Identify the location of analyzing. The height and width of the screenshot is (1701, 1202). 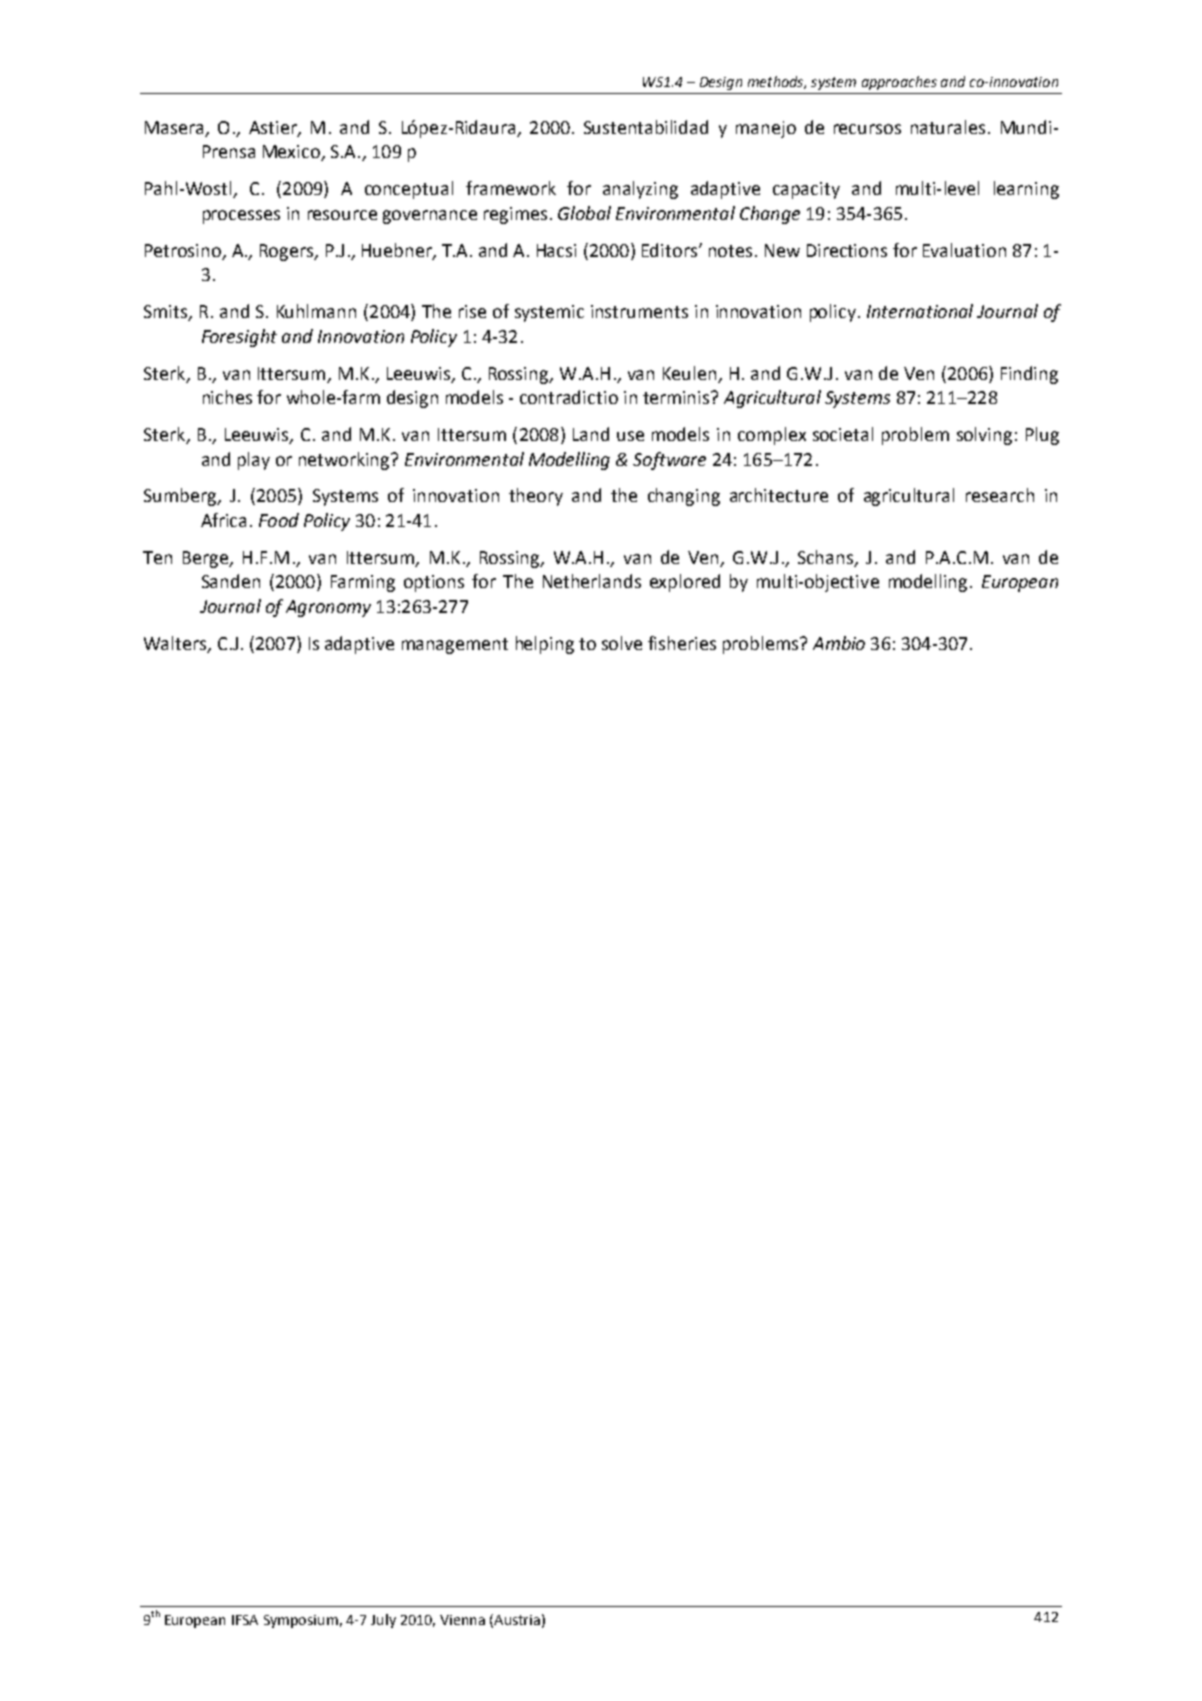
(640, 190).
